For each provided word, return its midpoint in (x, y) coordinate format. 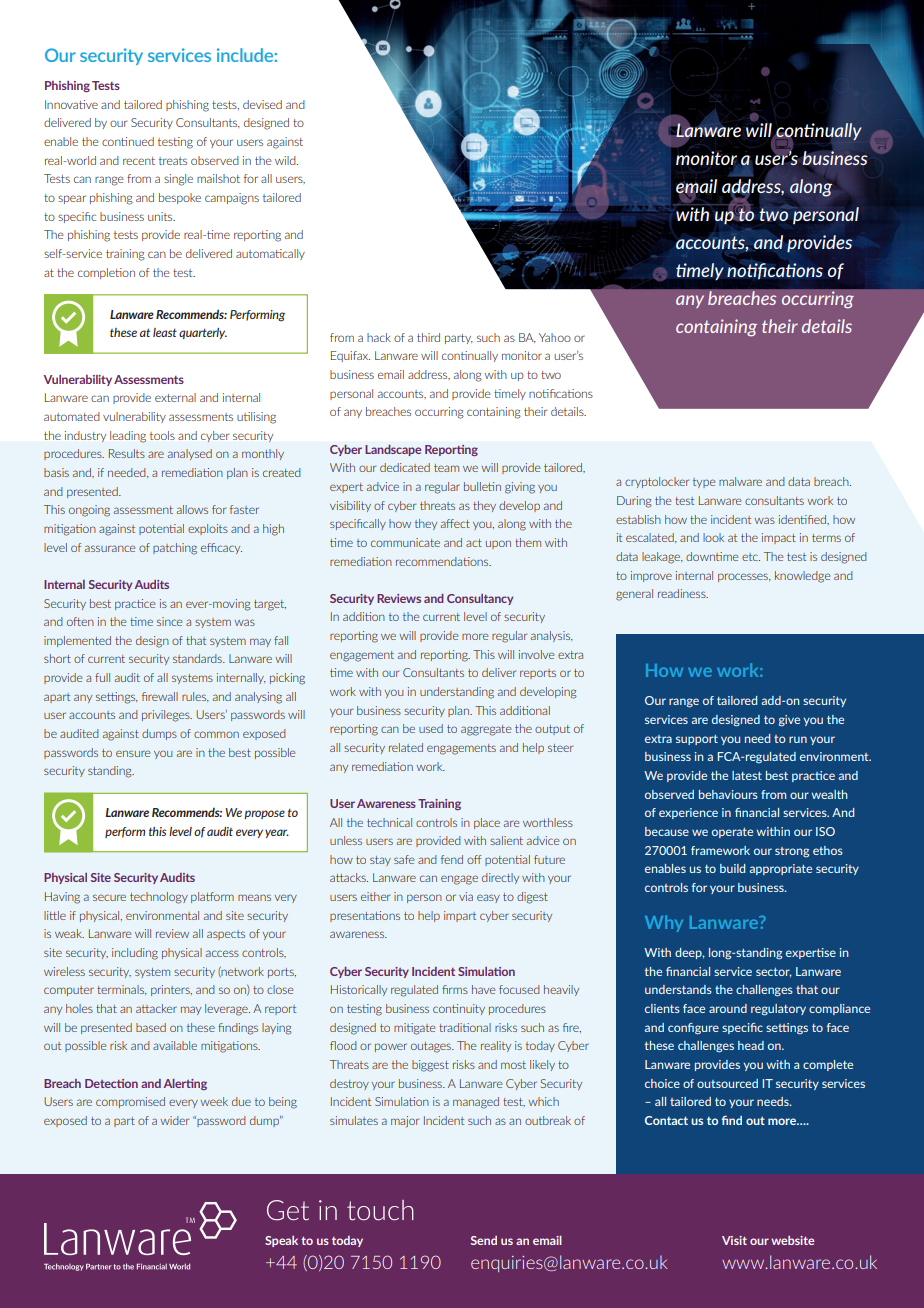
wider (174, 1120)
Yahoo (555, 337)
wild (286, 160)
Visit (734, 1240)
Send (484, 1240)
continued (128, 141)
